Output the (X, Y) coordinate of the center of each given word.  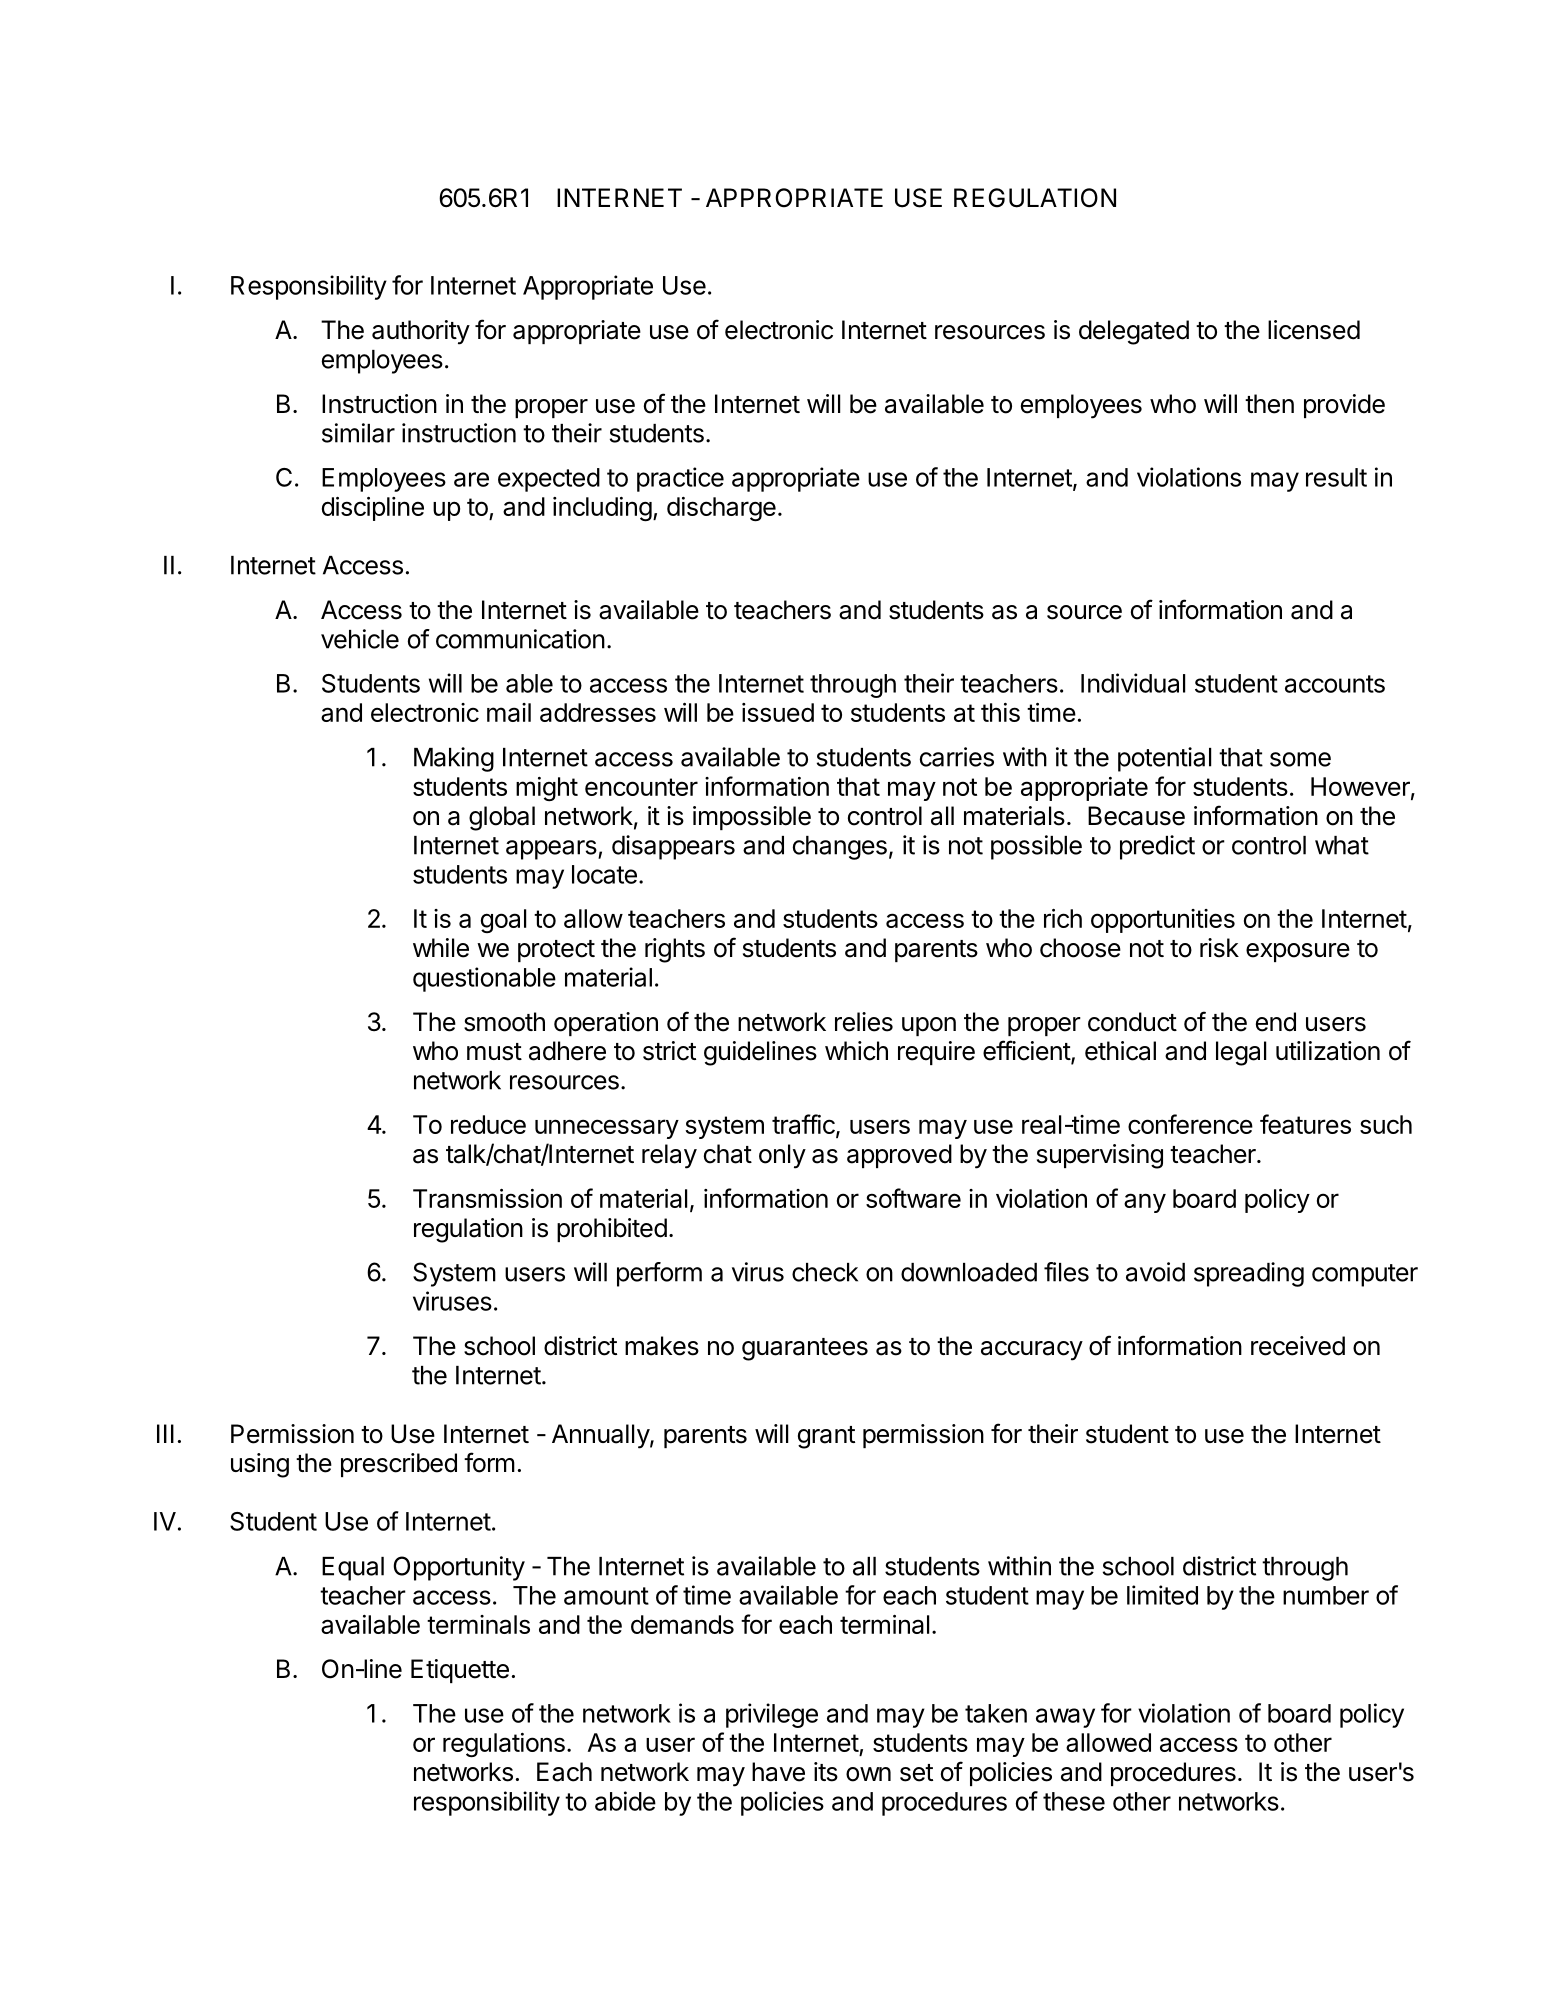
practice (680, 479)
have (778, 1772)
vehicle (360, 639)
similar (358, 433)
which (856, 1051)
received (1298, 1346)
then (1269, 404)
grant (826, 1437)
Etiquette (460, 1671)
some (1300, 759)
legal (1241, 1053)
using (260, 1465)
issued (778, 712)
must (494, 1052)
